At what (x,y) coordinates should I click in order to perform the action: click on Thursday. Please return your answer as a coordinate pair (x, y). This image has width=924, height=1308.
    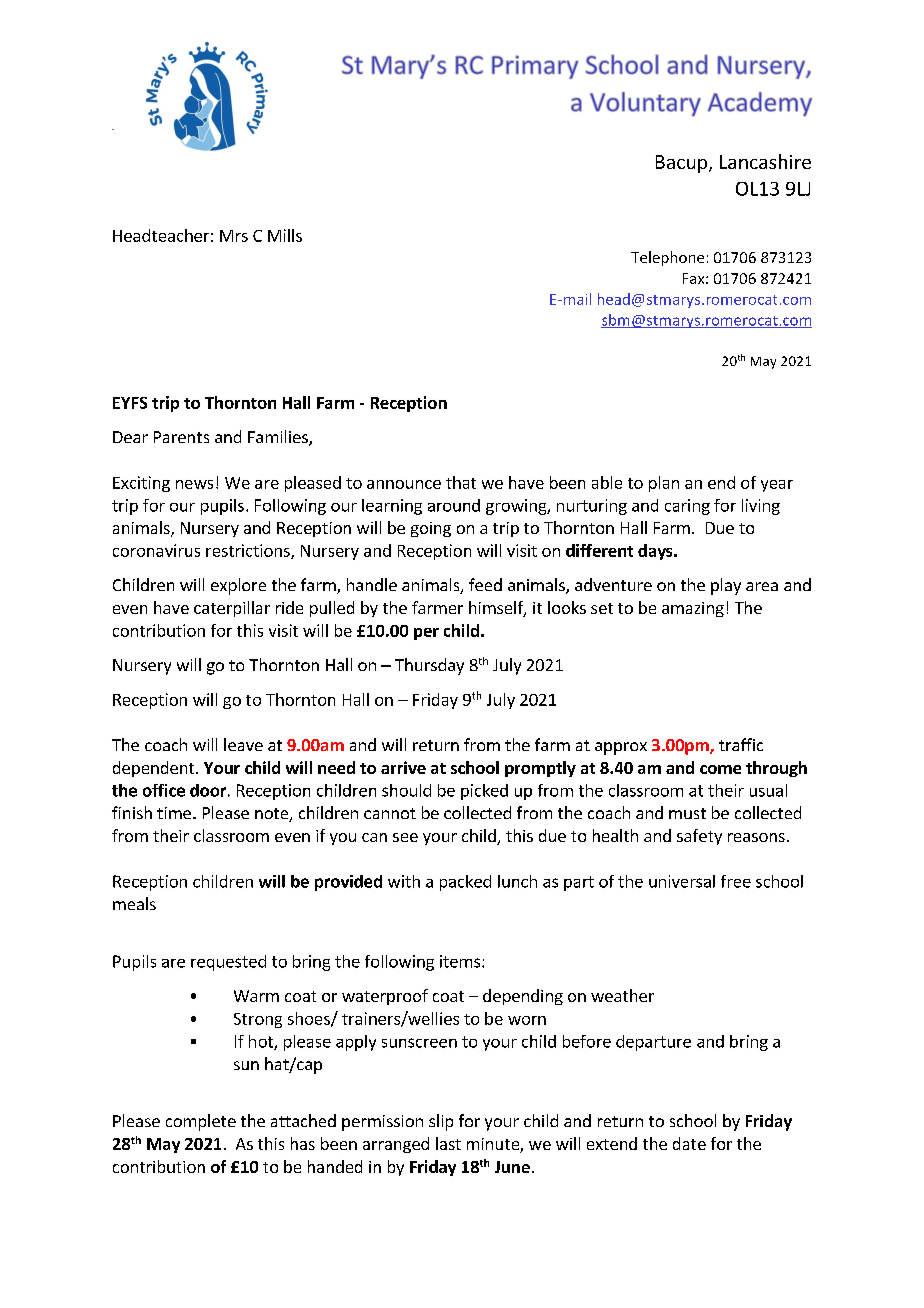
    Looking at the image, I should click on (429, 666).
